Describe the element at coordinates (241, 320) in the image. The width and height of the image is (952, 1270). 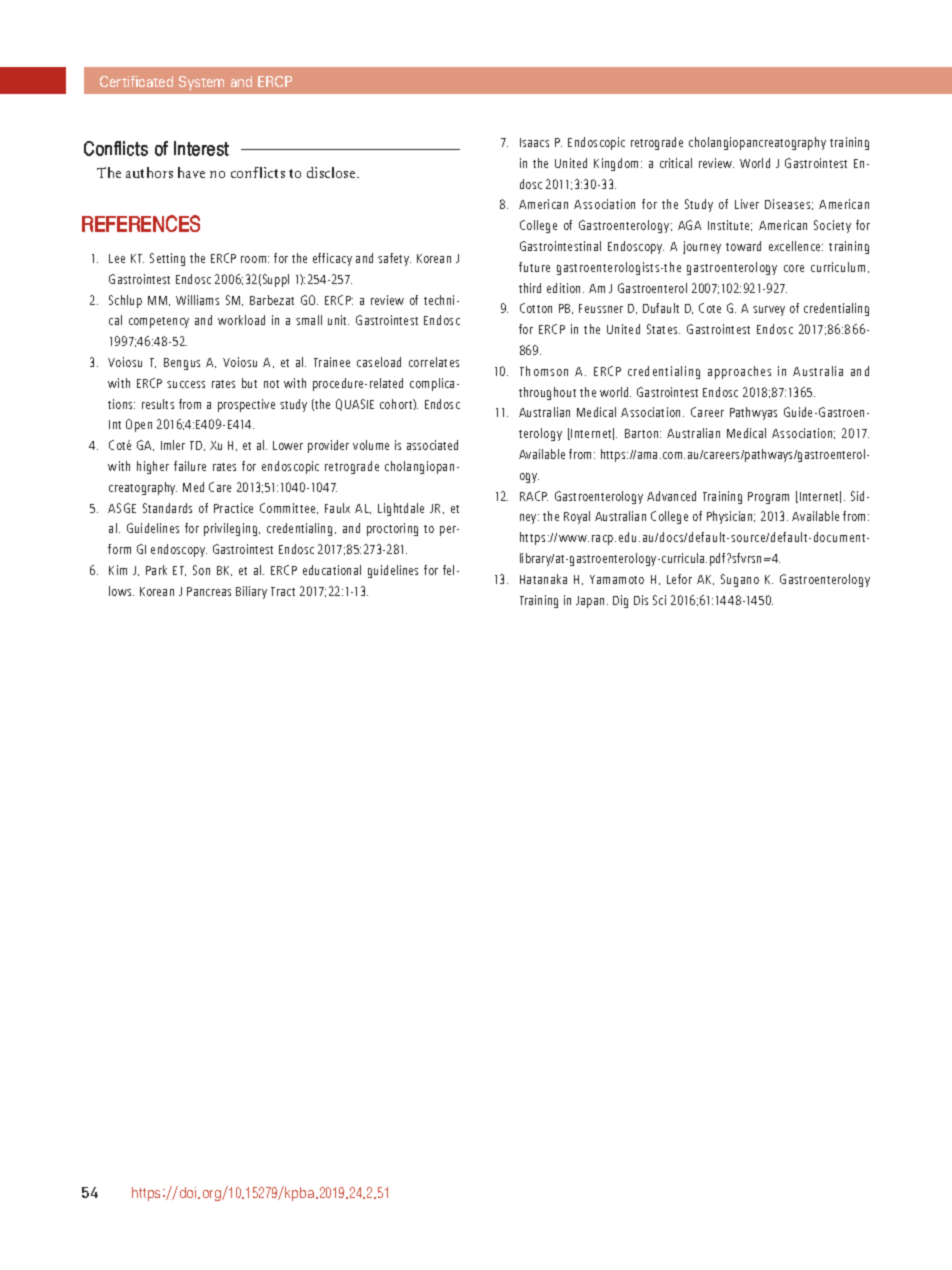
I see `workload` at that location.
